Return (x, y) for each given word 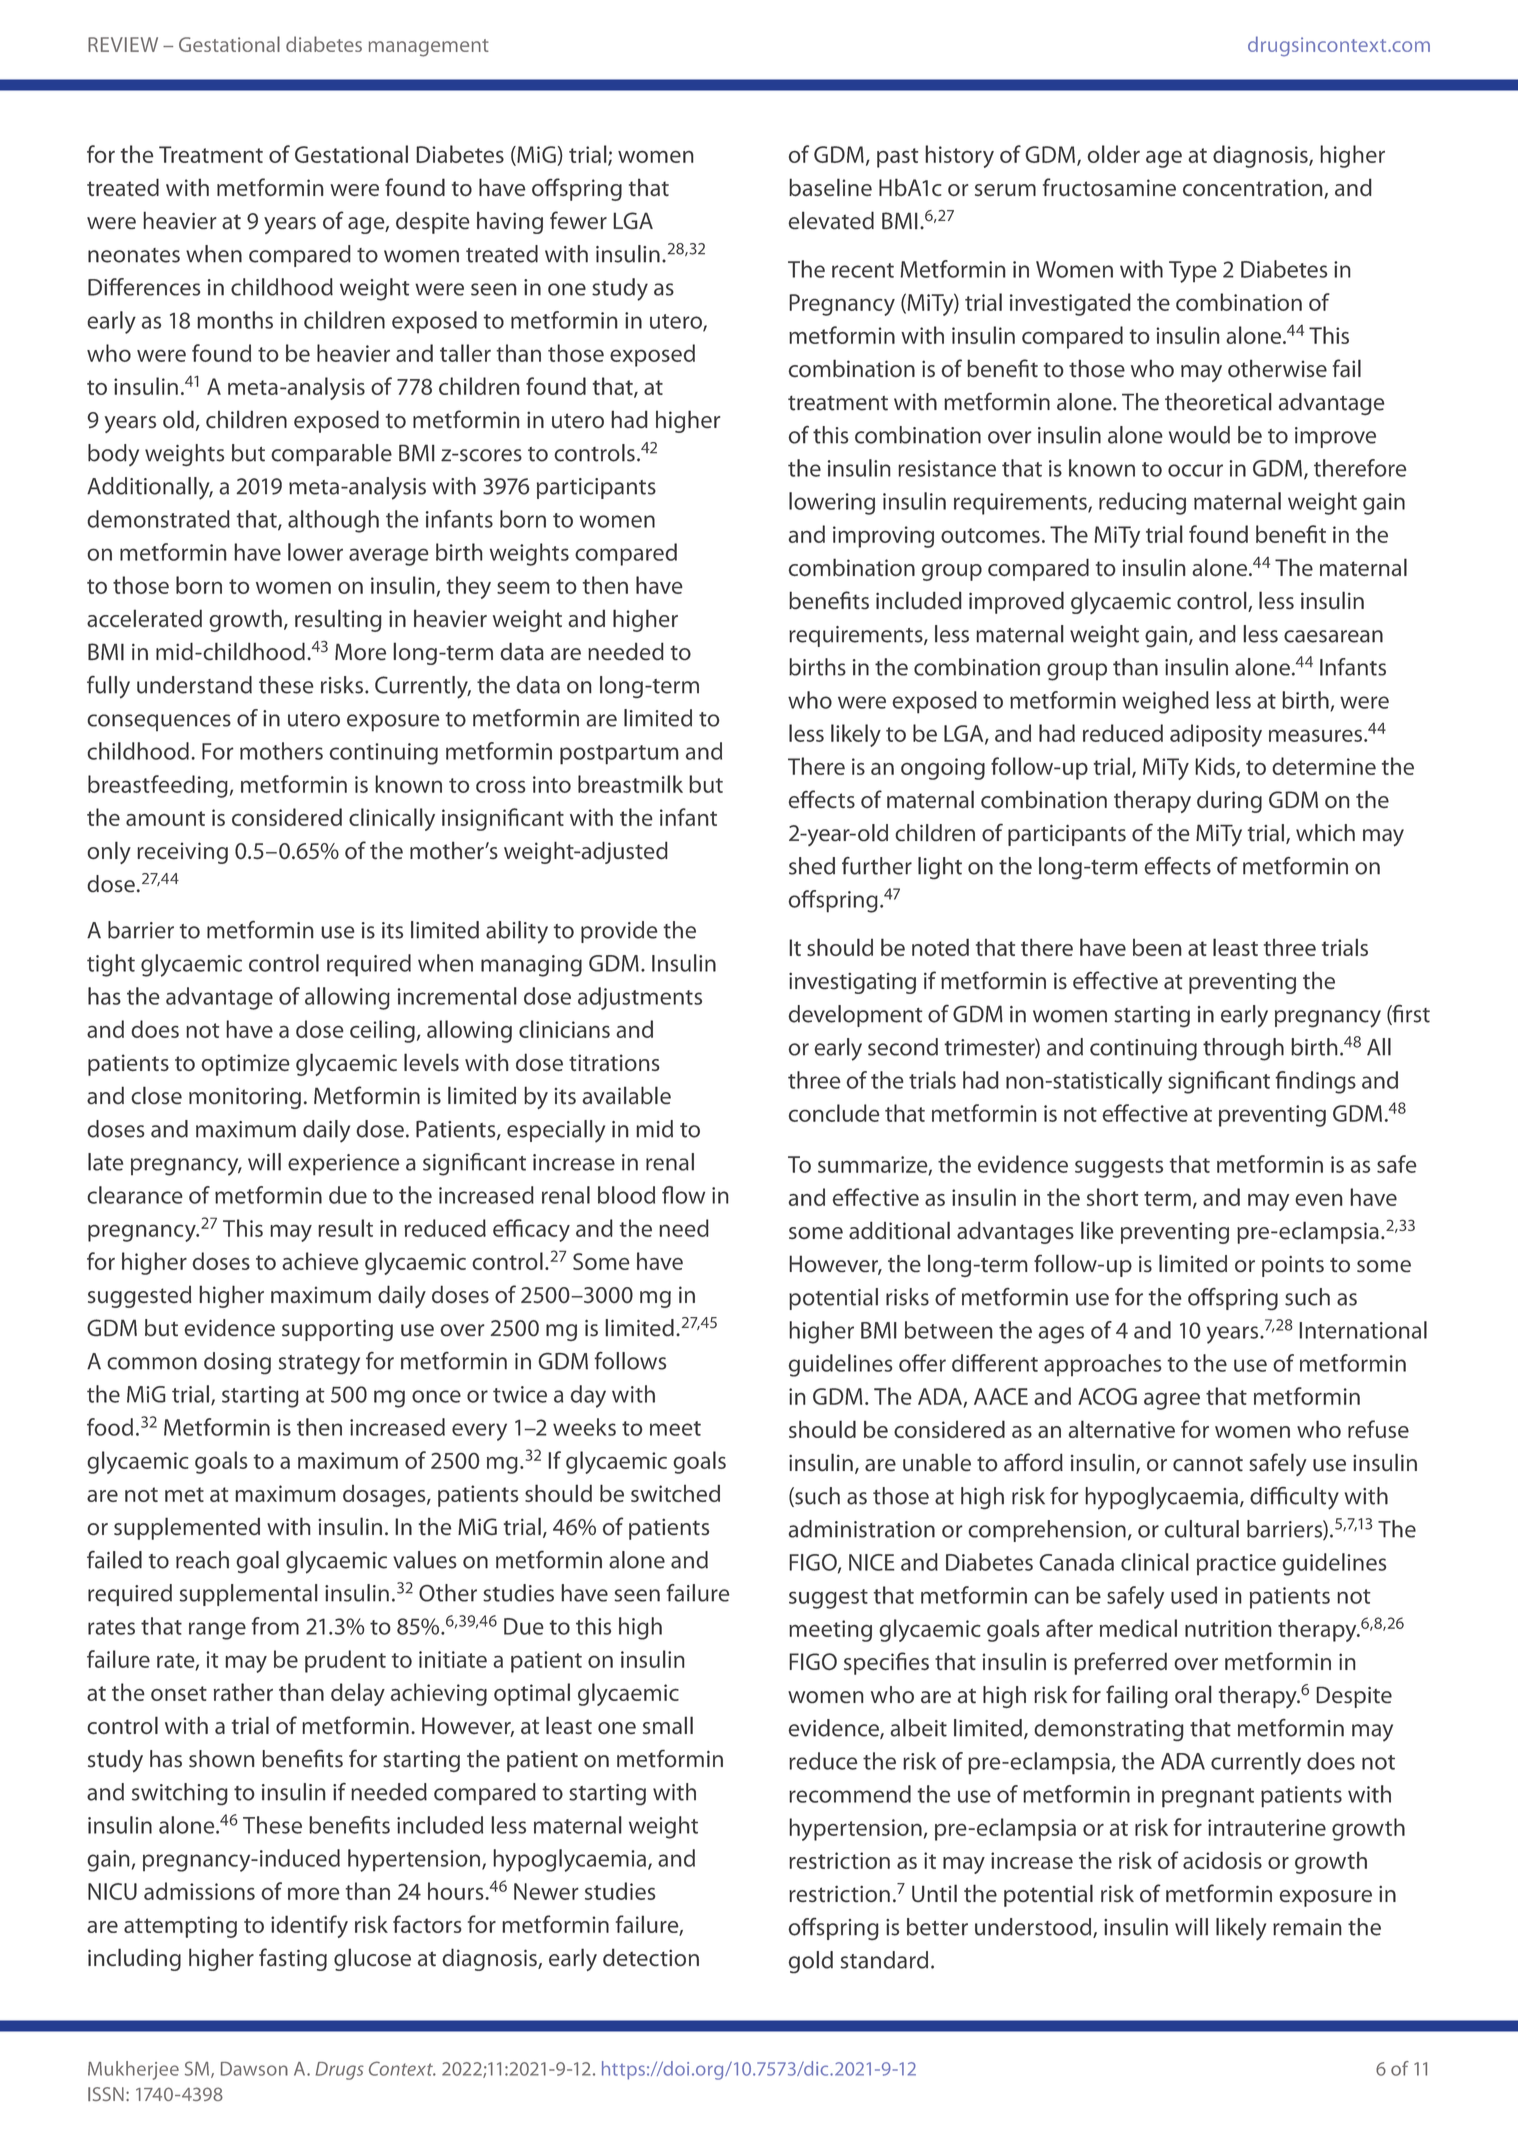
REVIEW (123, 44)
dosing (237, 1363)
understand (194, 685)
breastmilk (630, 784)
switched (675, 1493)
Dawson (254, 2069)
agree (1172, 1401)
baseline (830, 187)
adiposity (1216, 735)
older (1114, 154)
